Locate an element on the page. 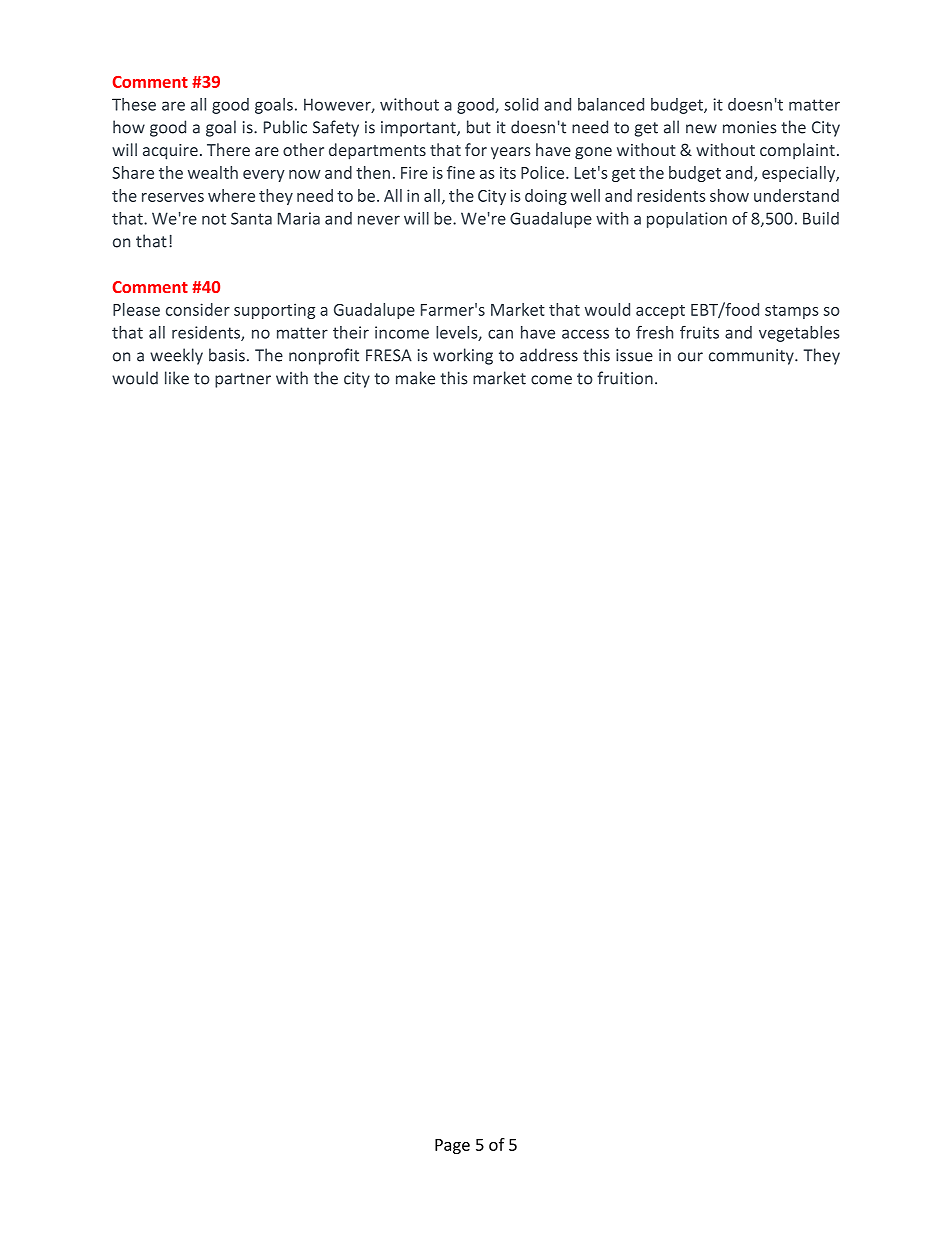  but is located at coordinates (479, 127).
